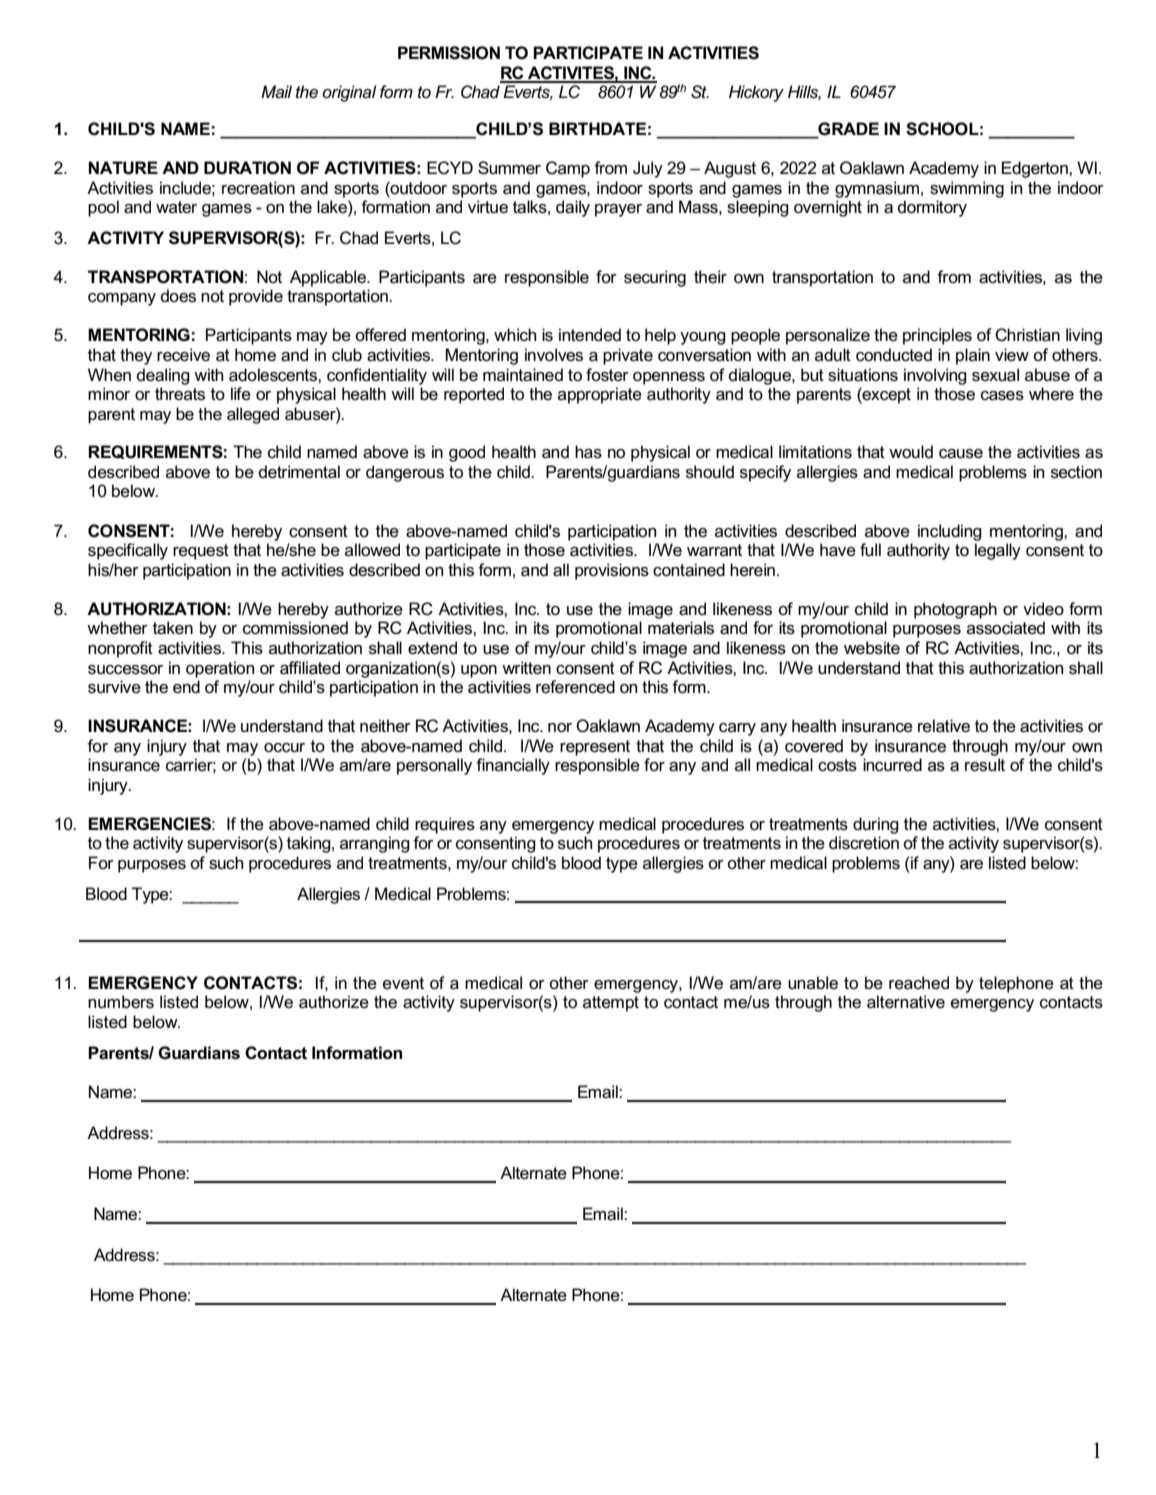 Image resolution: width=1156 pixels, height=1495 pixels. What do you see at coordinates (575, 687) in the page?
I see `referenced` at bounding box center [575, 687].
